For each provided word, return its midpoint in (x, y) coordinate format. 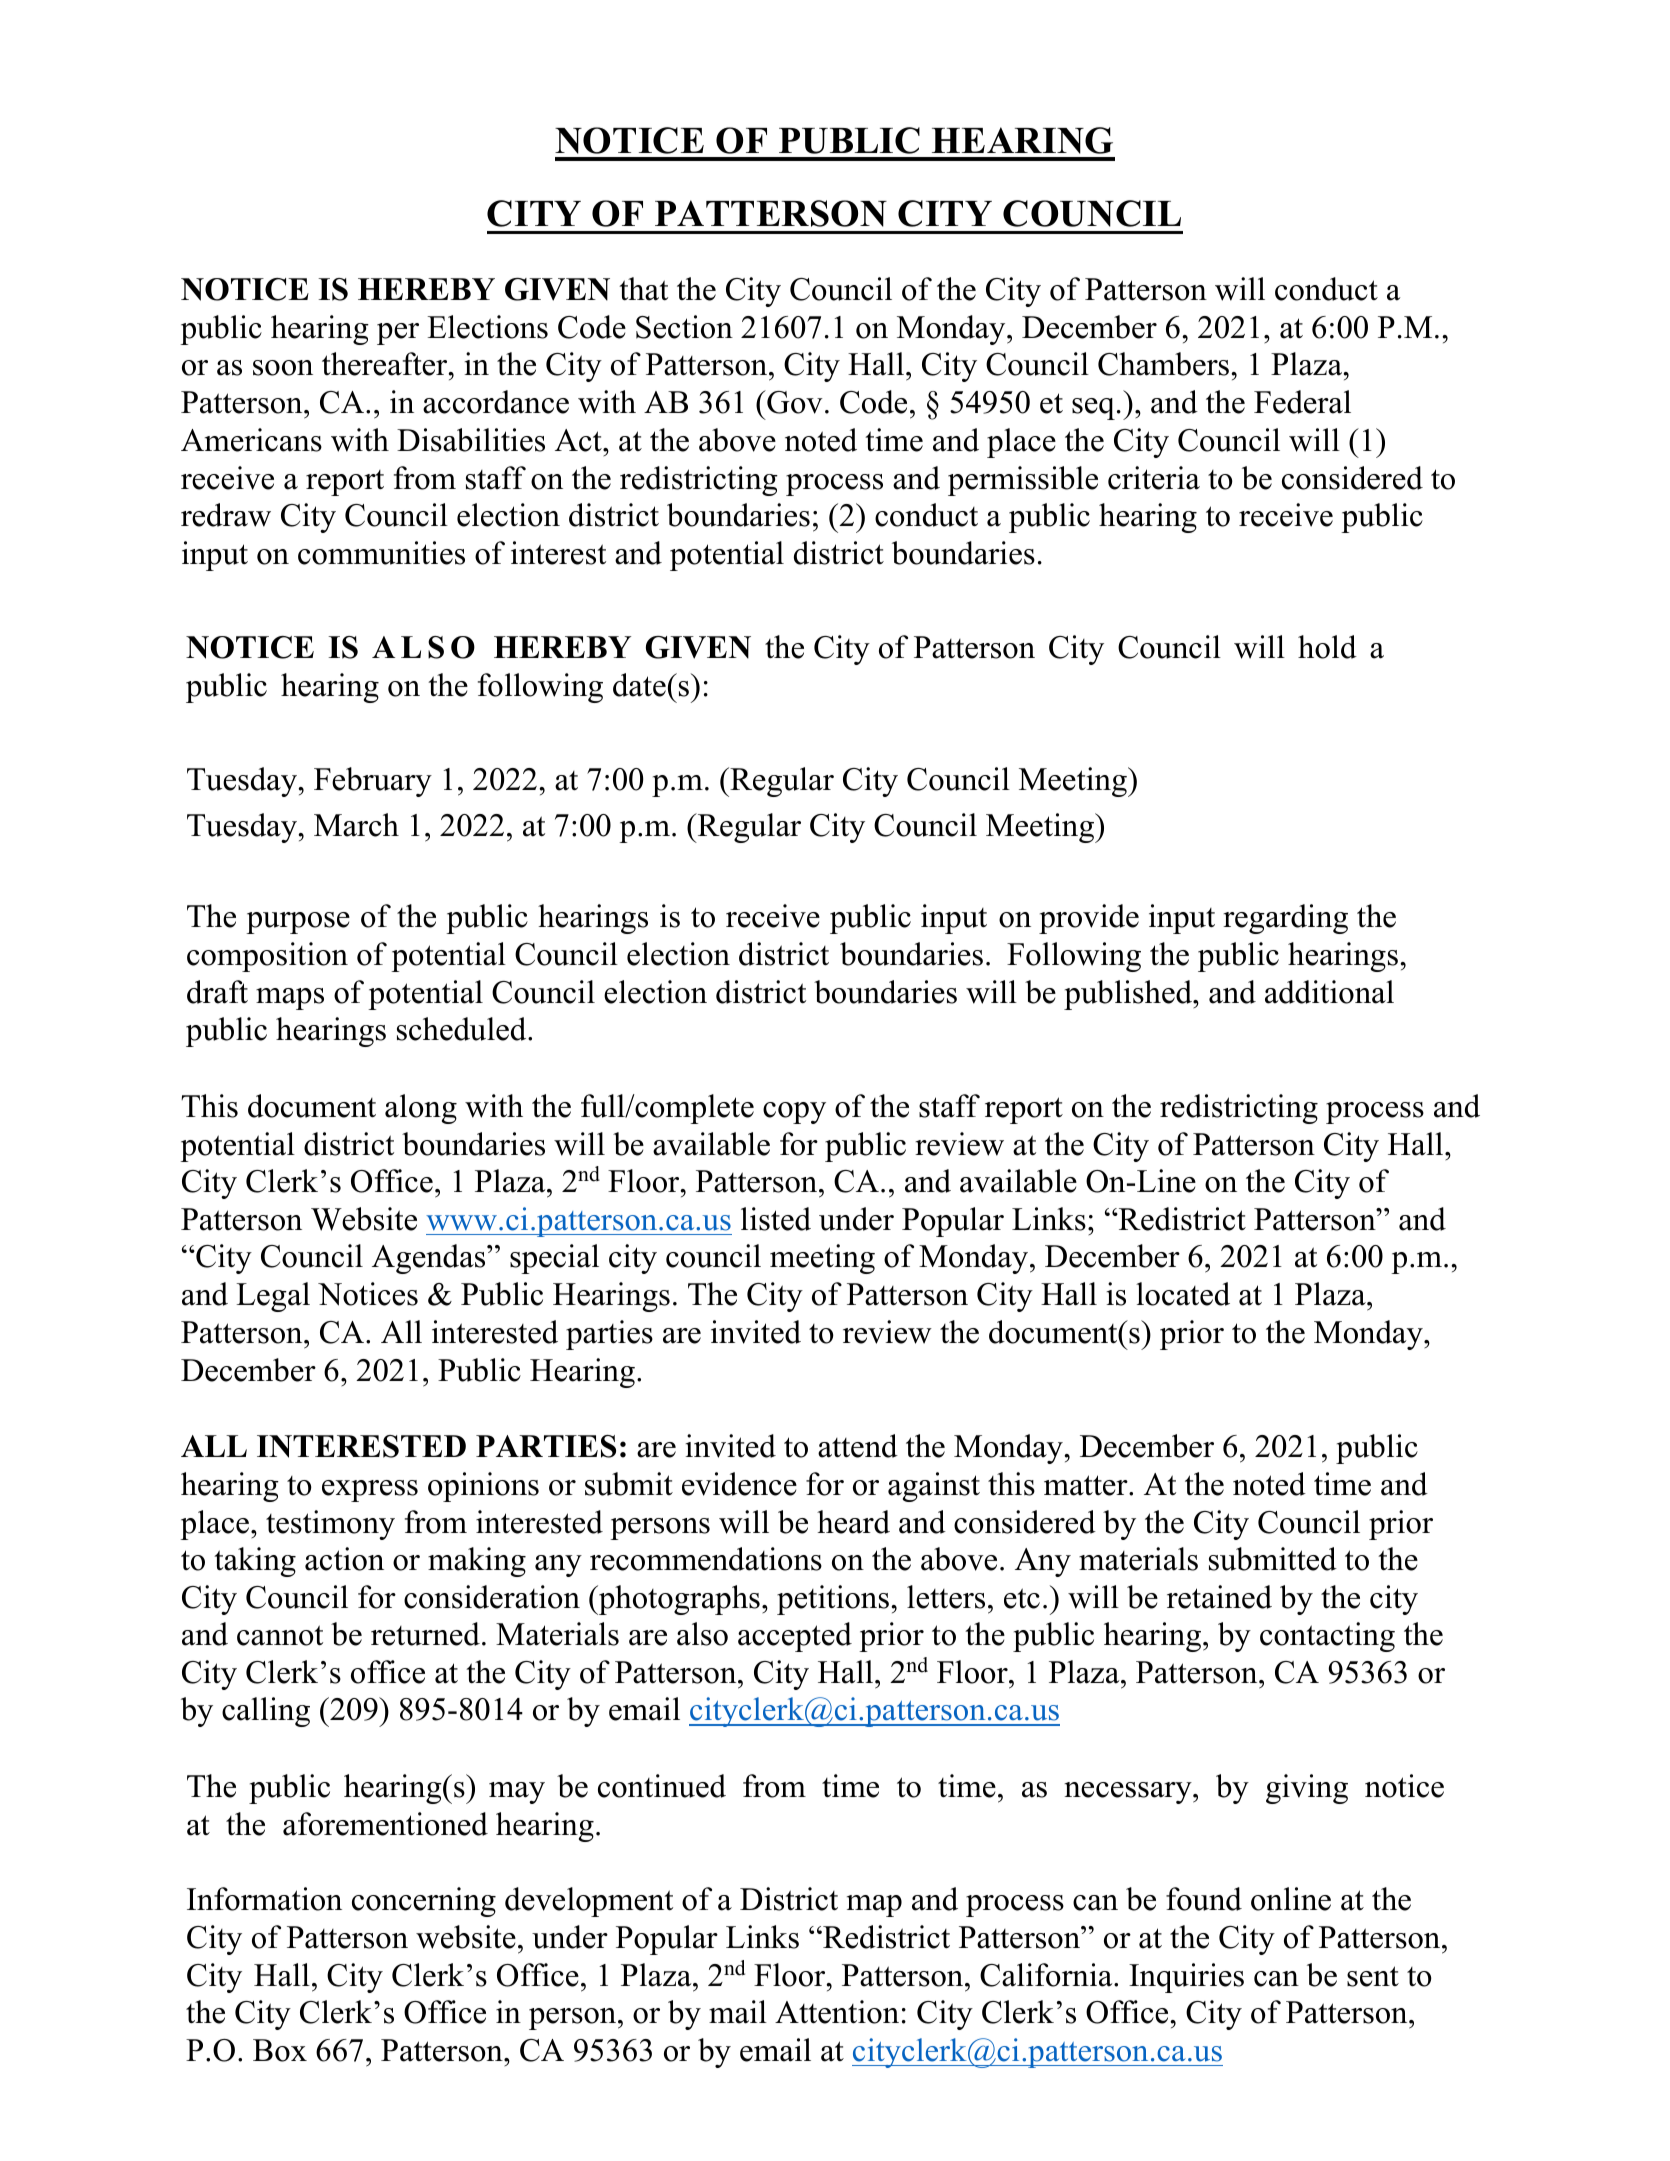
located (1183, 1294)
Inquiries (1186, 1978)
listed (776, 1219)
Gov (794, 402)
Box (280, 2050)
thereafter (386, 364)
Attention (837, 2012)
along (421, 1109)
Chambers (1165, 364)
